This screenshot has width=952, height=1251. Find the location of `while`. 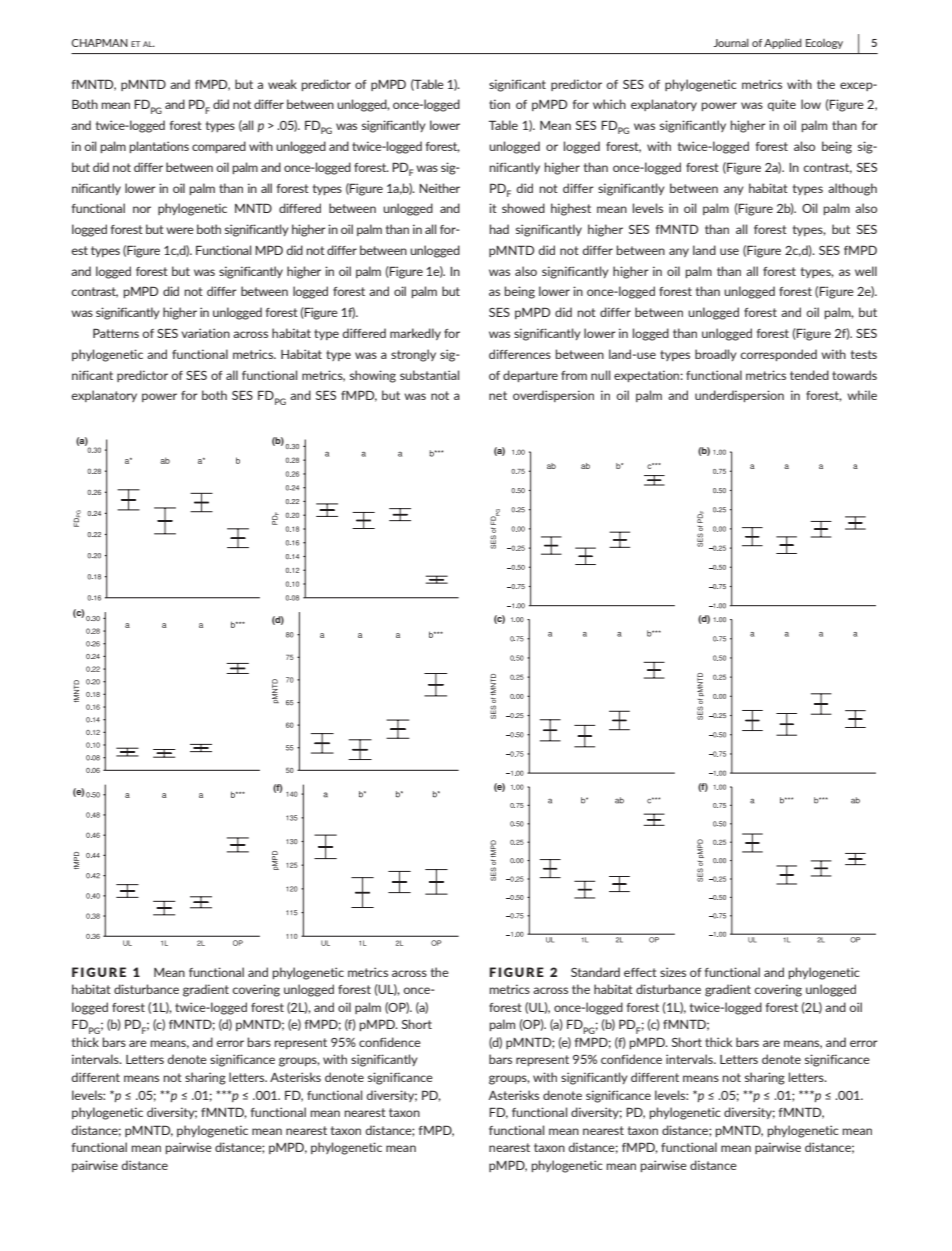

while is located at coordinates (862, 395).
